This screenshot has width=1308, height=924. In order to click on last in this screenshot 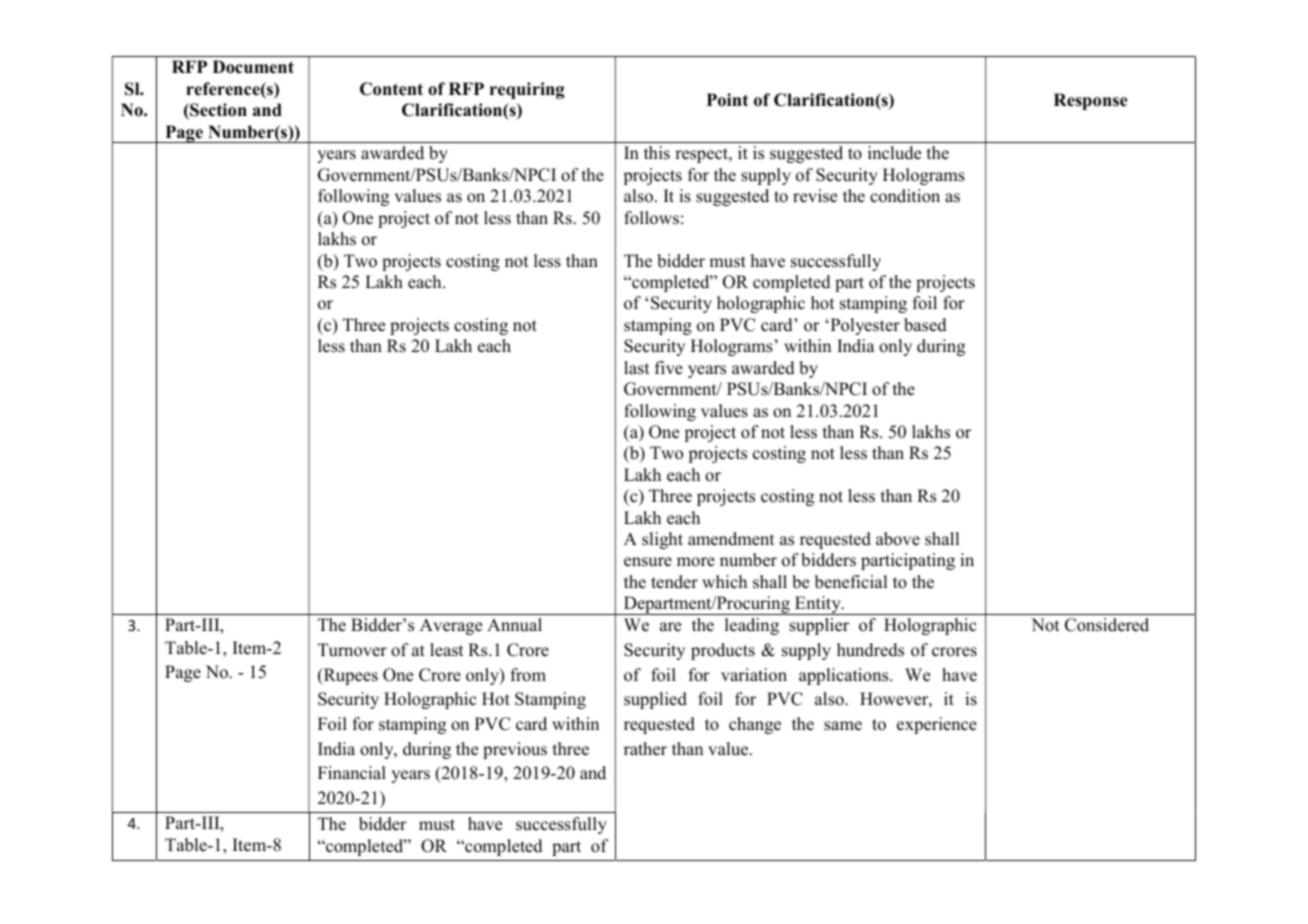, I will do `click(637, 368)`.
